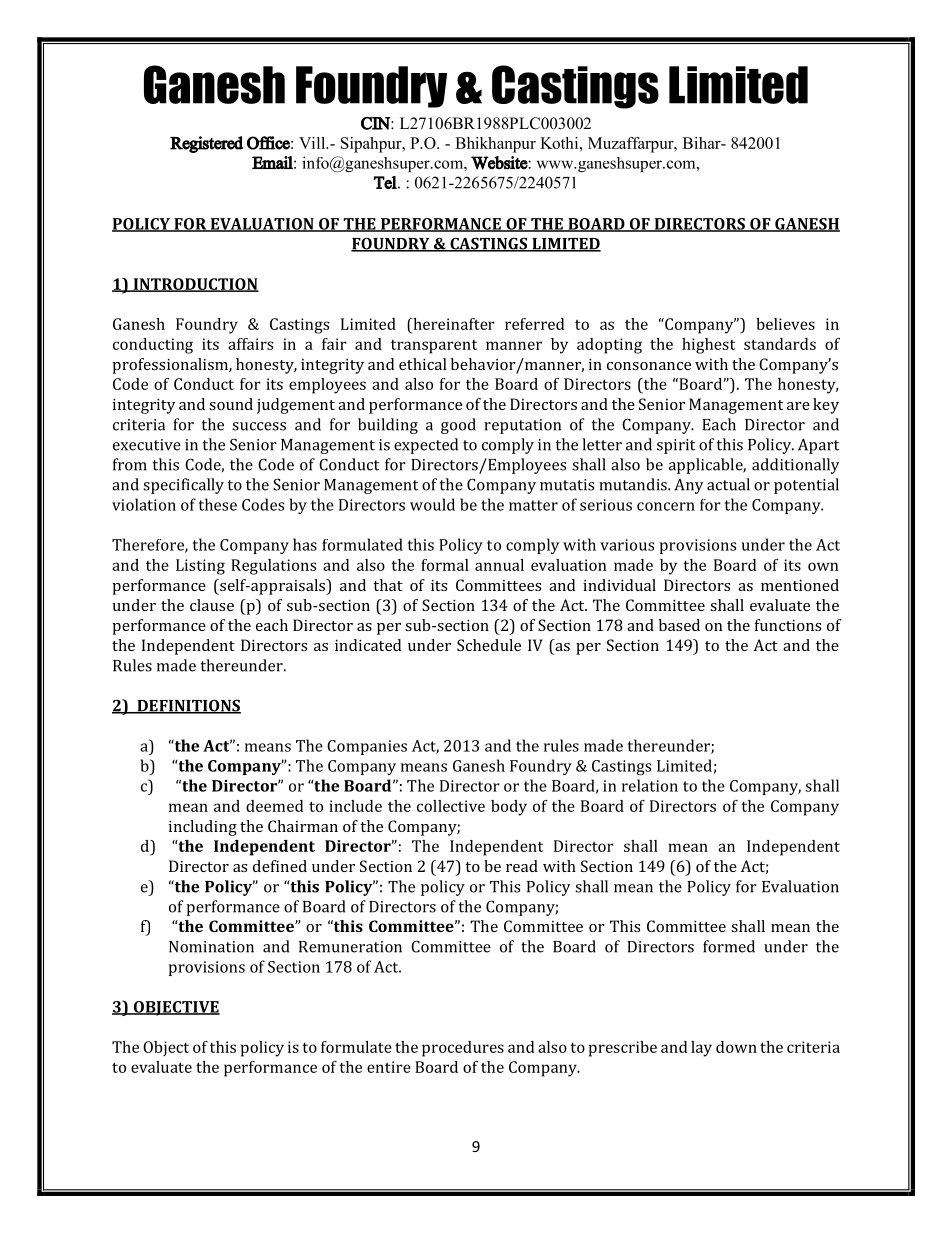 The width and height of the document is (952, 1233). What do you see at coordinates (211, 947) in the document?
I see `Nomination` at bounding box center [211, 947].
